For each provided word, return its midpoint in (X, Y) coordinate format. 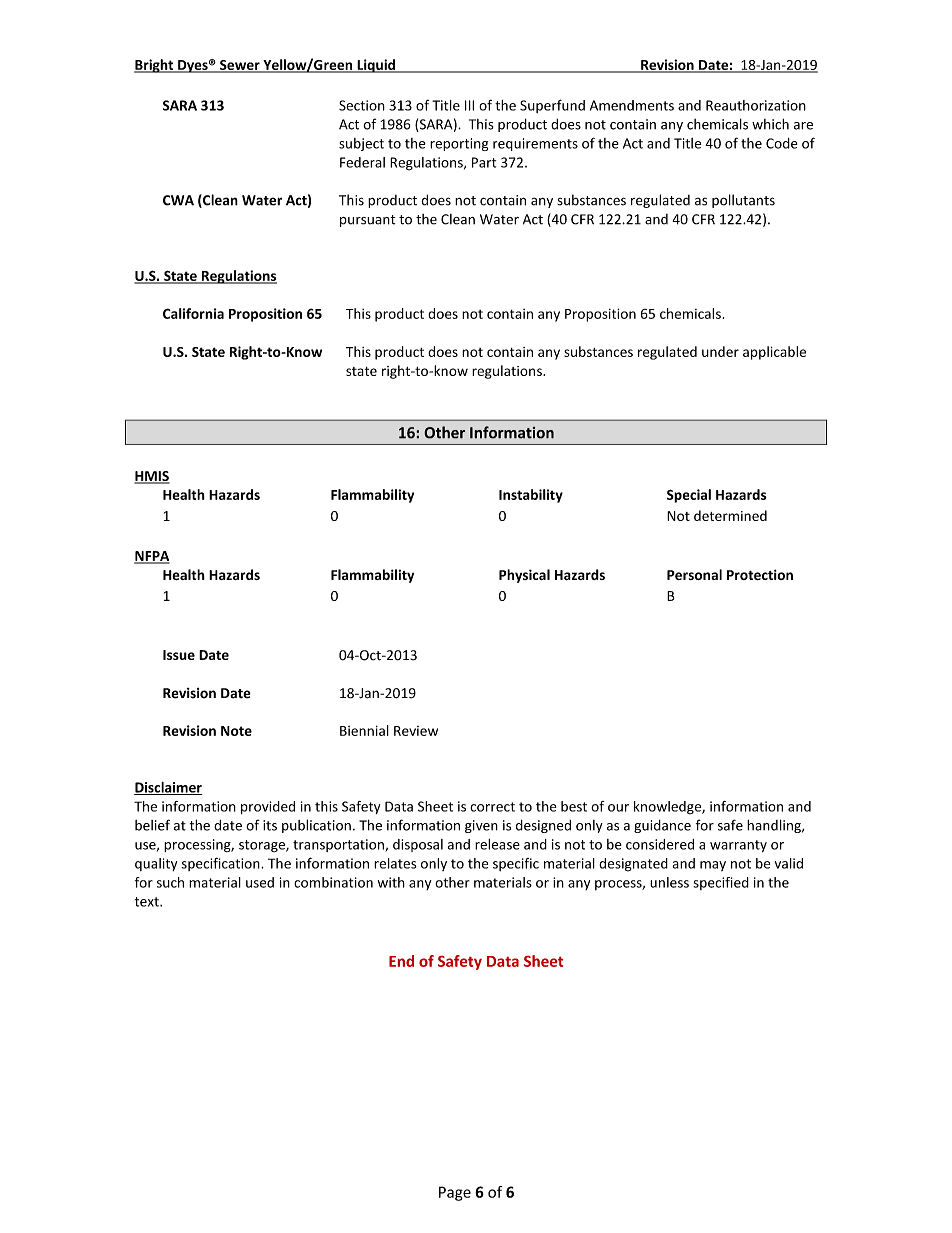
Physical (524, 576)
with (391, 882)
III (469, 105)
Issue (179, 655)
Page (455, 1193)
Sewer (240, 66)
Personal (694, 574)
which (770, 124)
